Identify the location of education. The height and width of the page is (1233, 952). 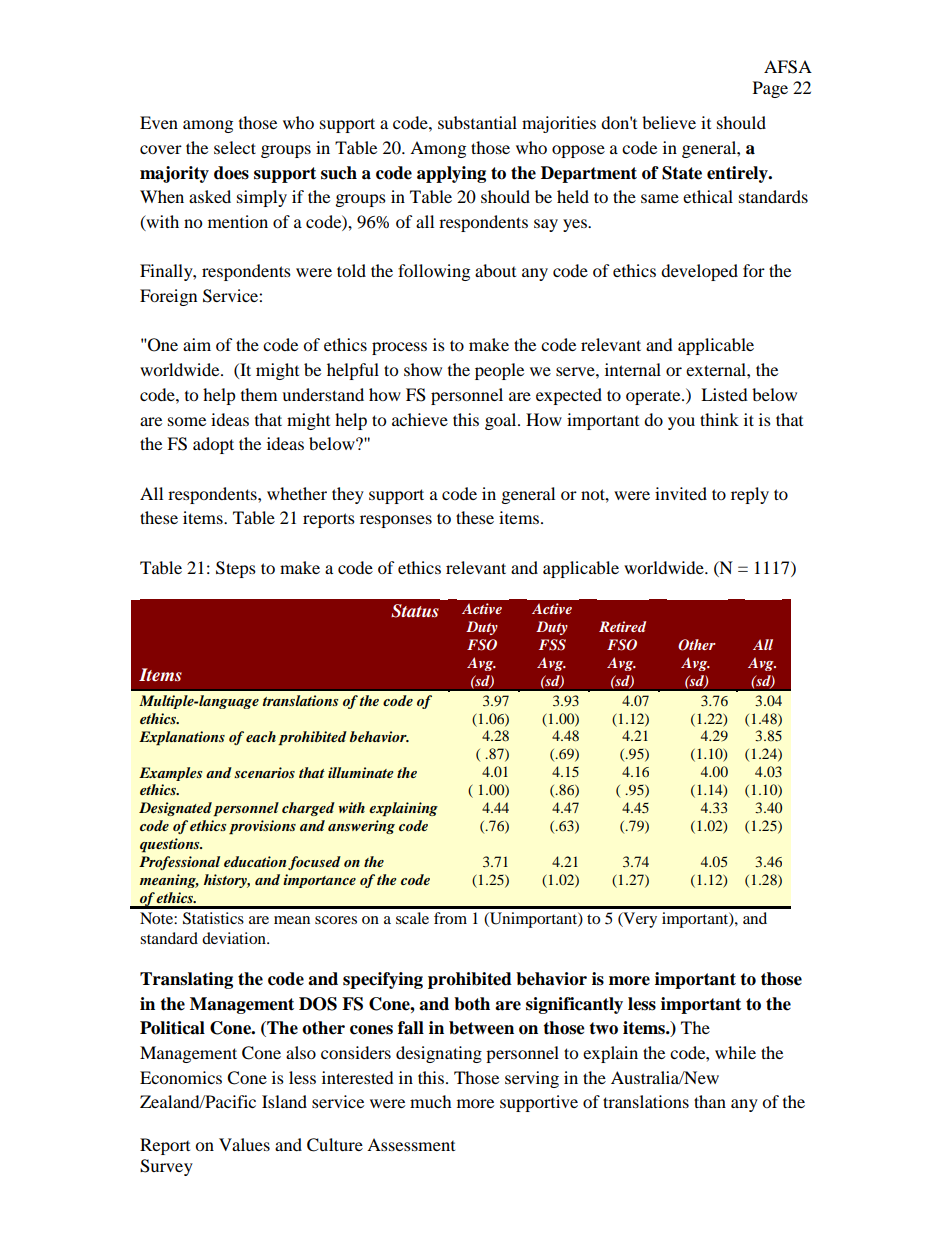
(255, 861).
